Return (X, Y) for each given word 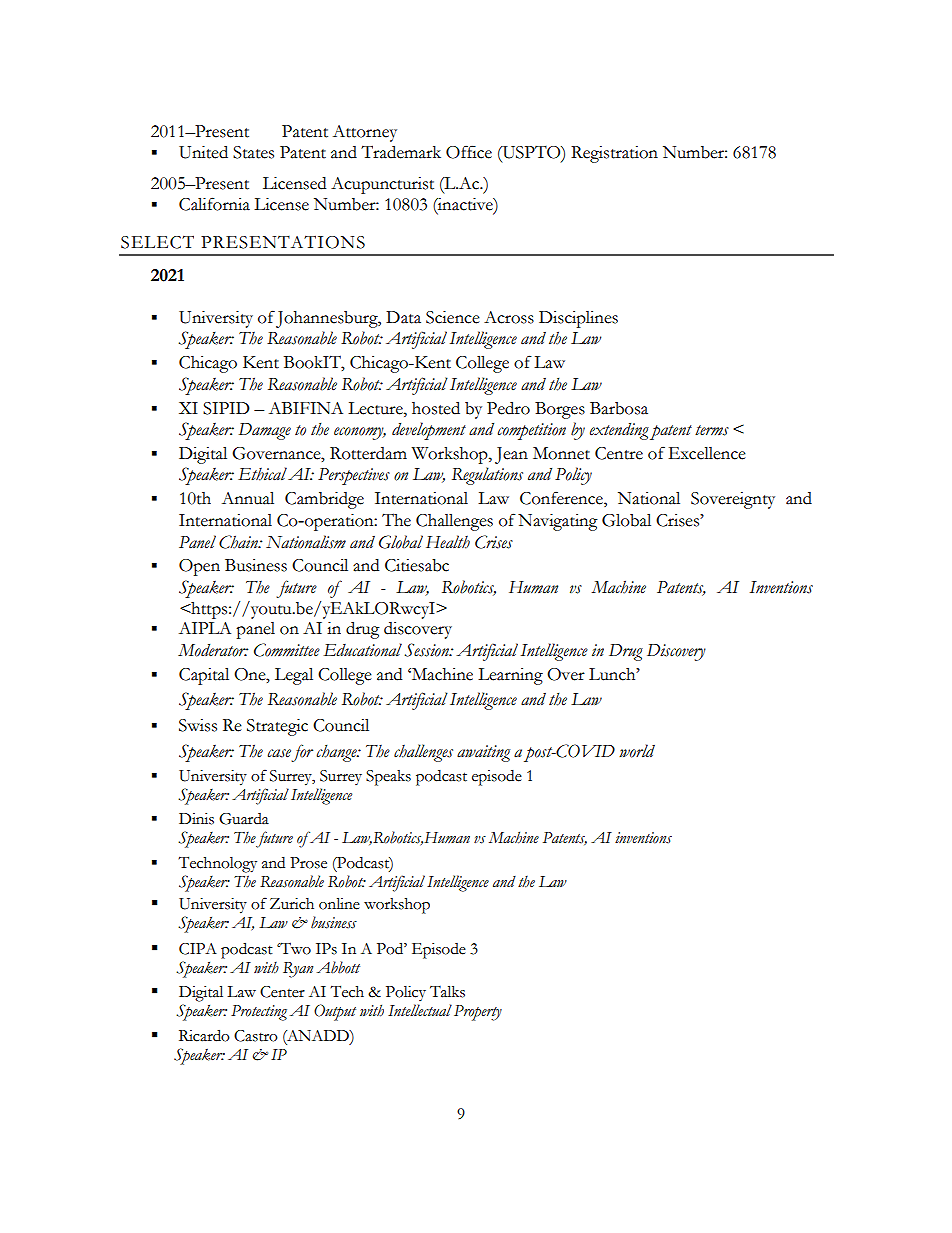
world (637, 751)
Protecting (259, 1013)
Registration (614, 154)
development (429, 431)
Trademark (401, 152)
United (203, 152)
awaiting (483, 753)
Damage (265, 431)
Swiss (198, 725)
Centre (619, 453)
